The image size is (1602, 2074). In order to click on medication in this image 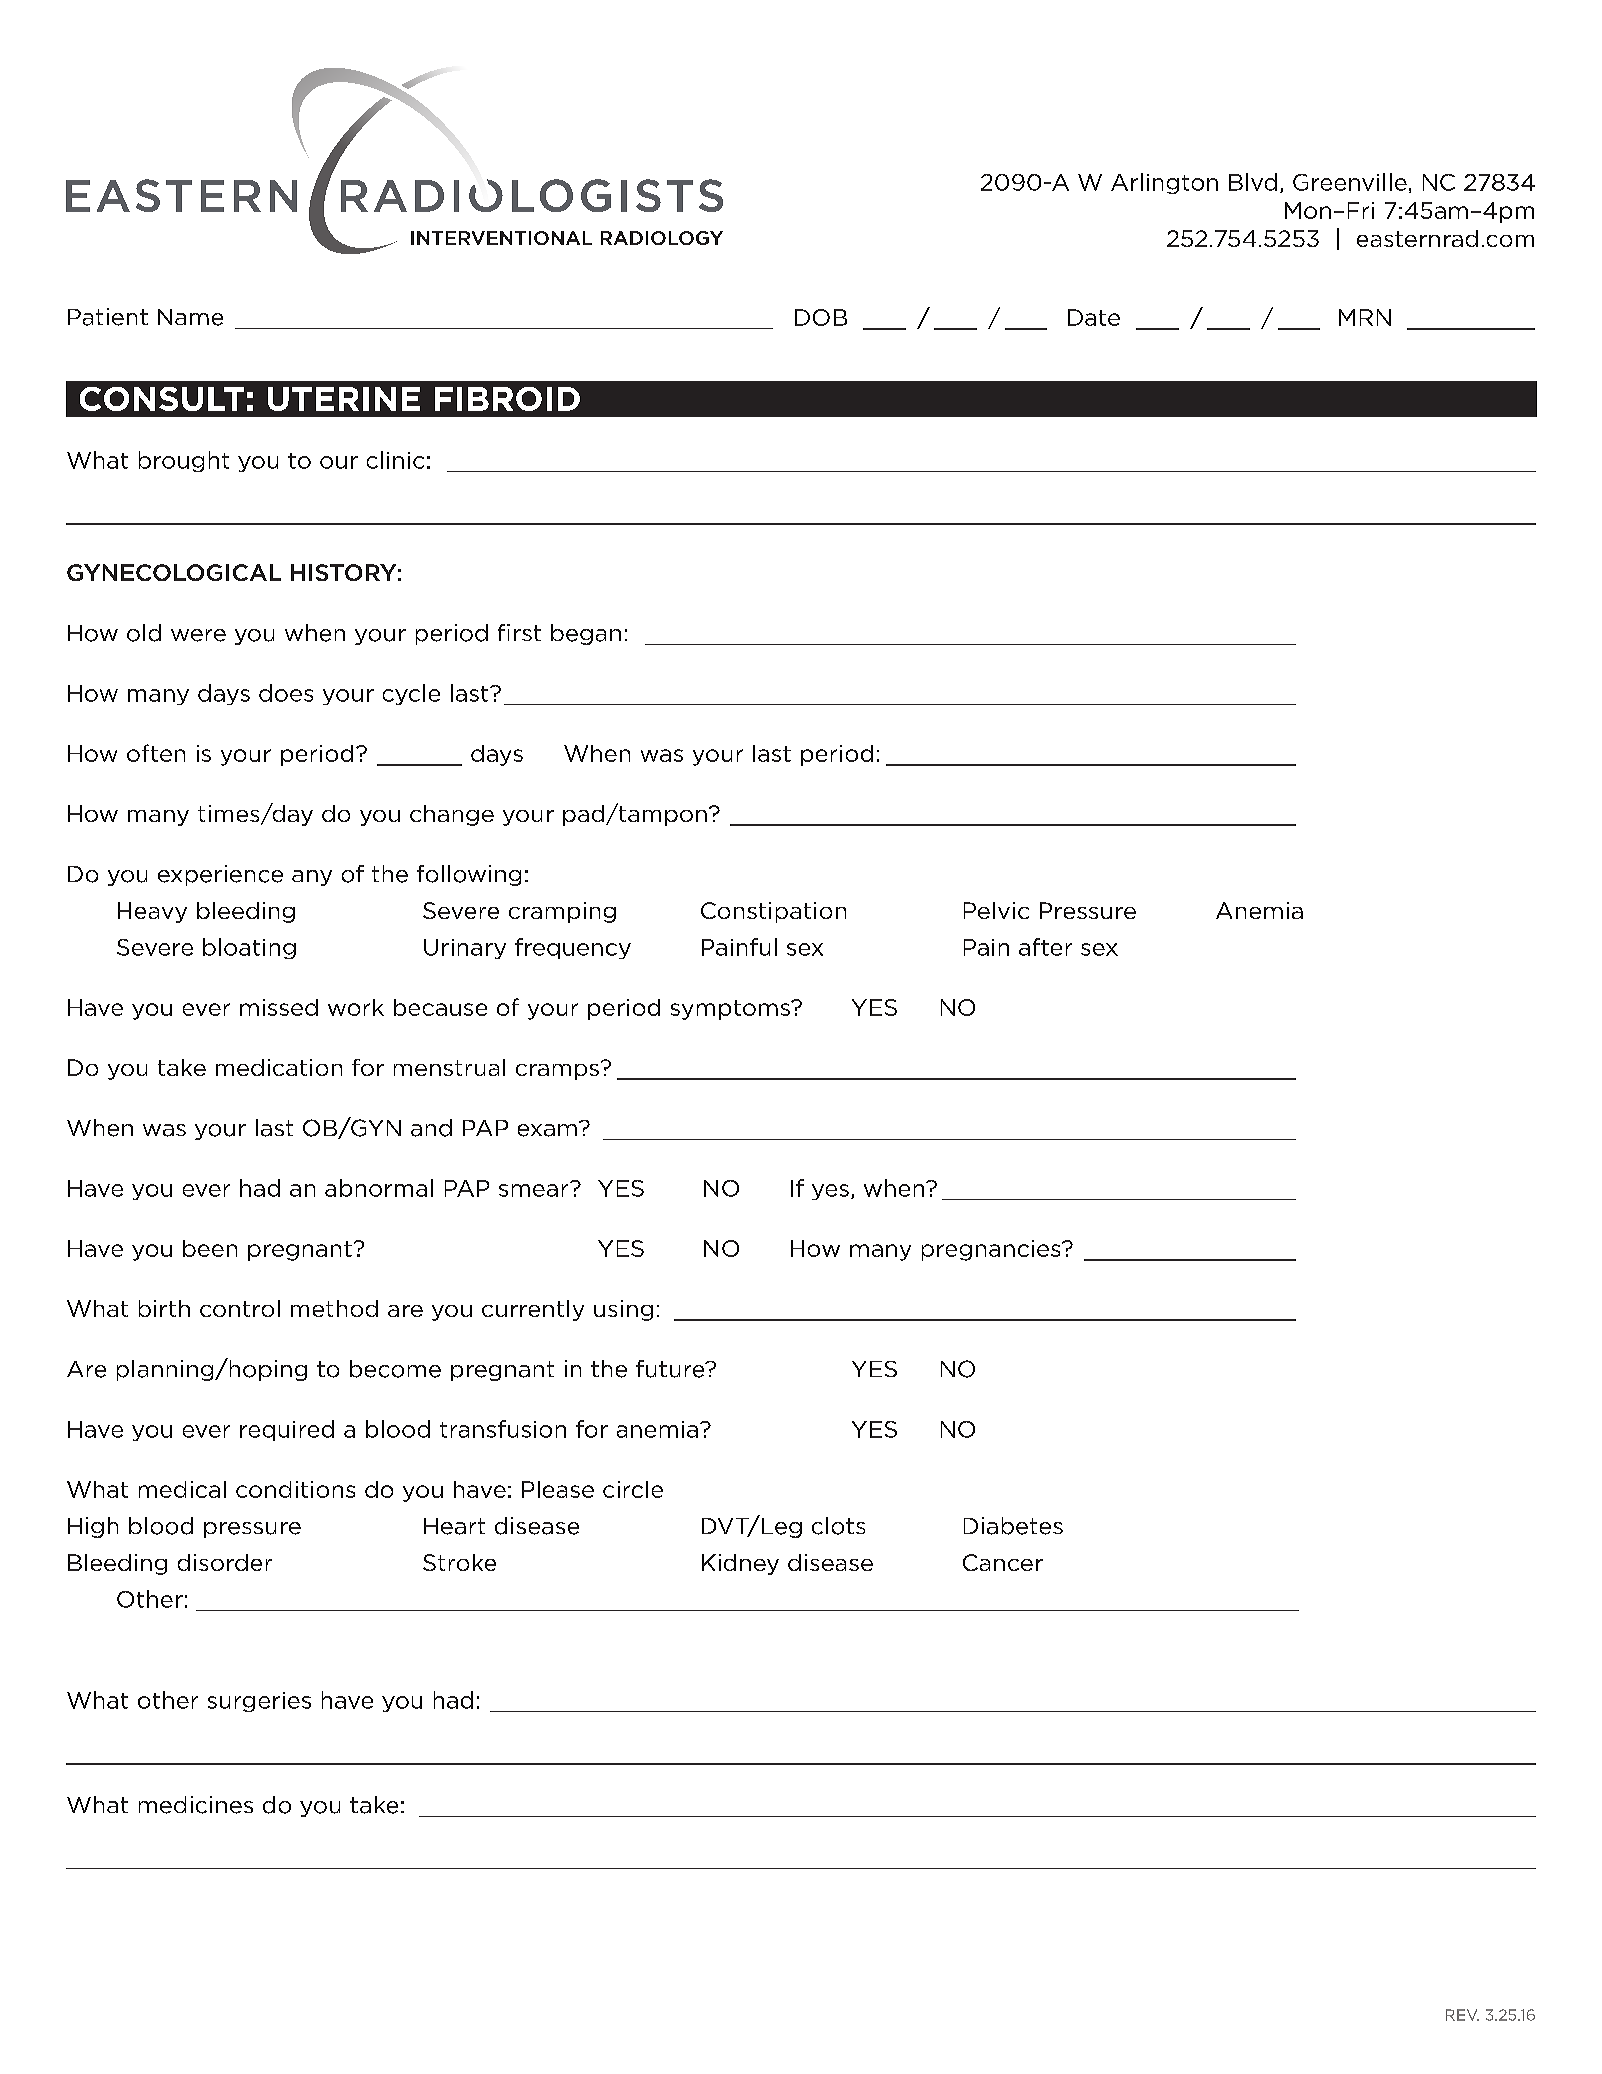, I will do `click(279, 1067)`.
